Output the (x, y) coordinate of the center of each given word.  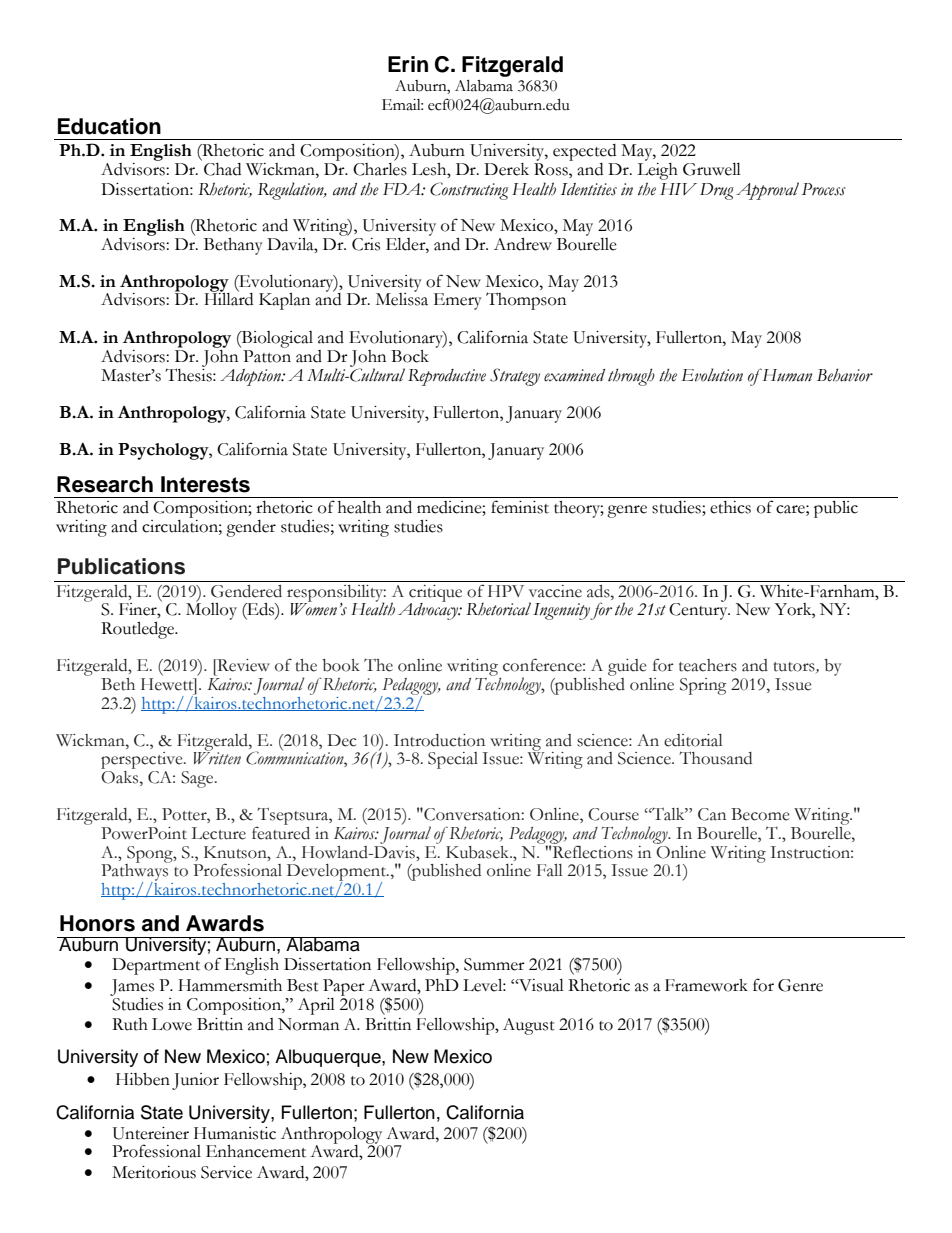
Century (699, 610)
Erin (408, 64)
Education (109, 126)
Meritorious (154, 1172)
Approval (767, 191)
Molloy (211, 610)
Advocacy (429, 610)
